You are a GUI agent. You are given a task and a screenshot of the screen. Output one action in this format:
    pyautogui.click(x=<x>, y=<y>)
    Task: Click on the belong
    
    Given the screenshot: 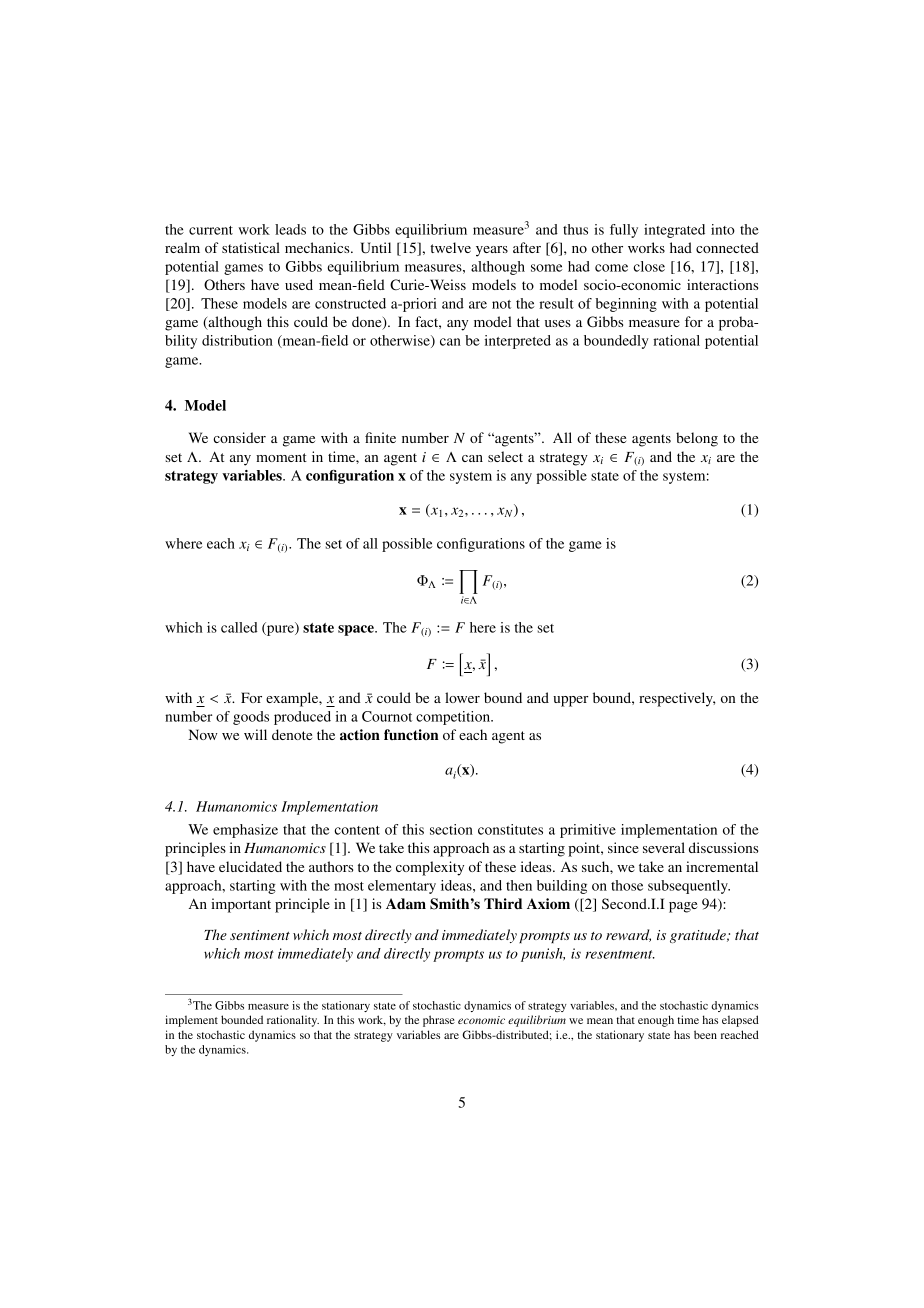 What is the action you would take?
    pyautogui.click(x=697, y=439)
